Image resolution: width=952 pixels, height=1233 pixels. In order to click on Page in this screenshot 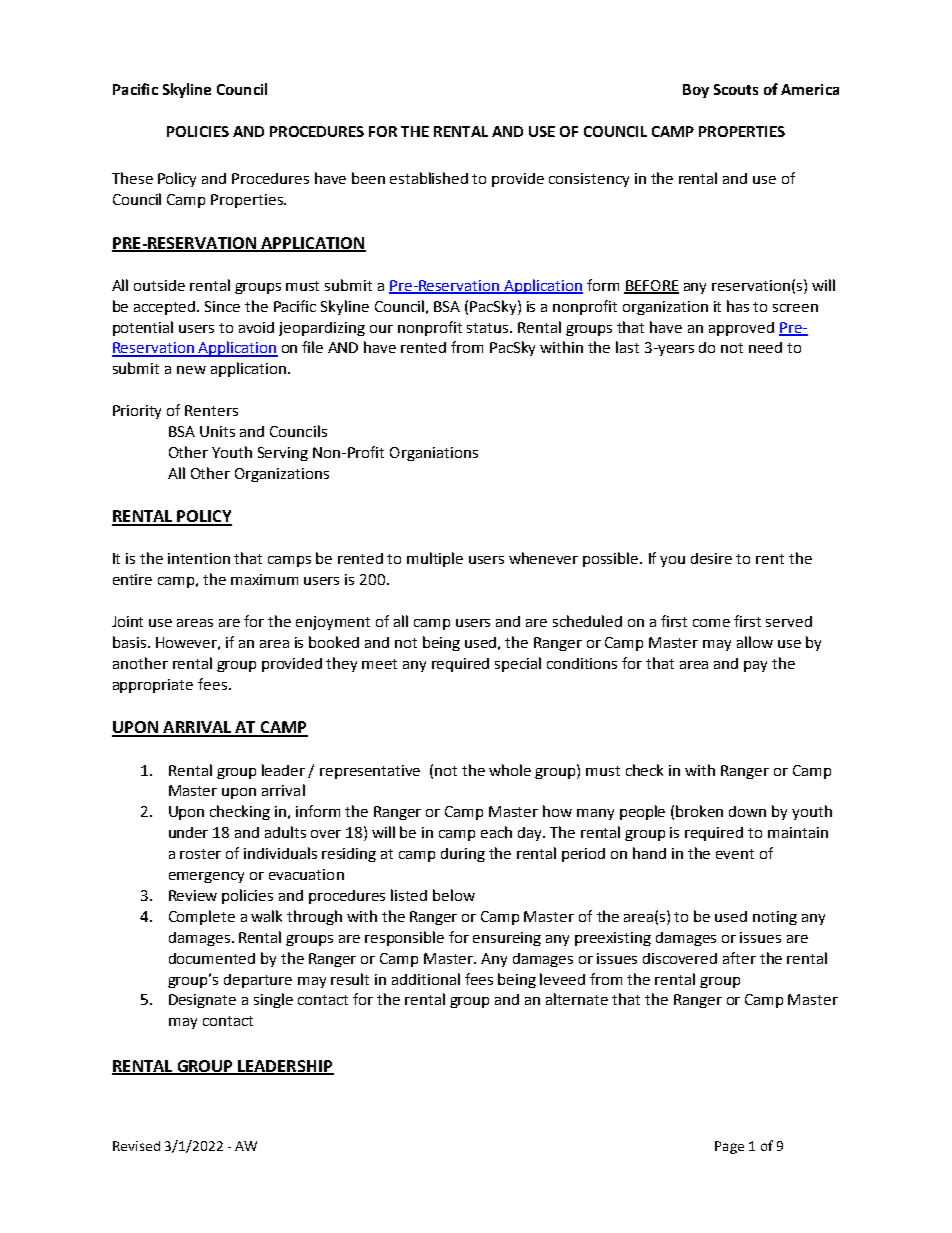, I will do `click(729, 1147)`.
